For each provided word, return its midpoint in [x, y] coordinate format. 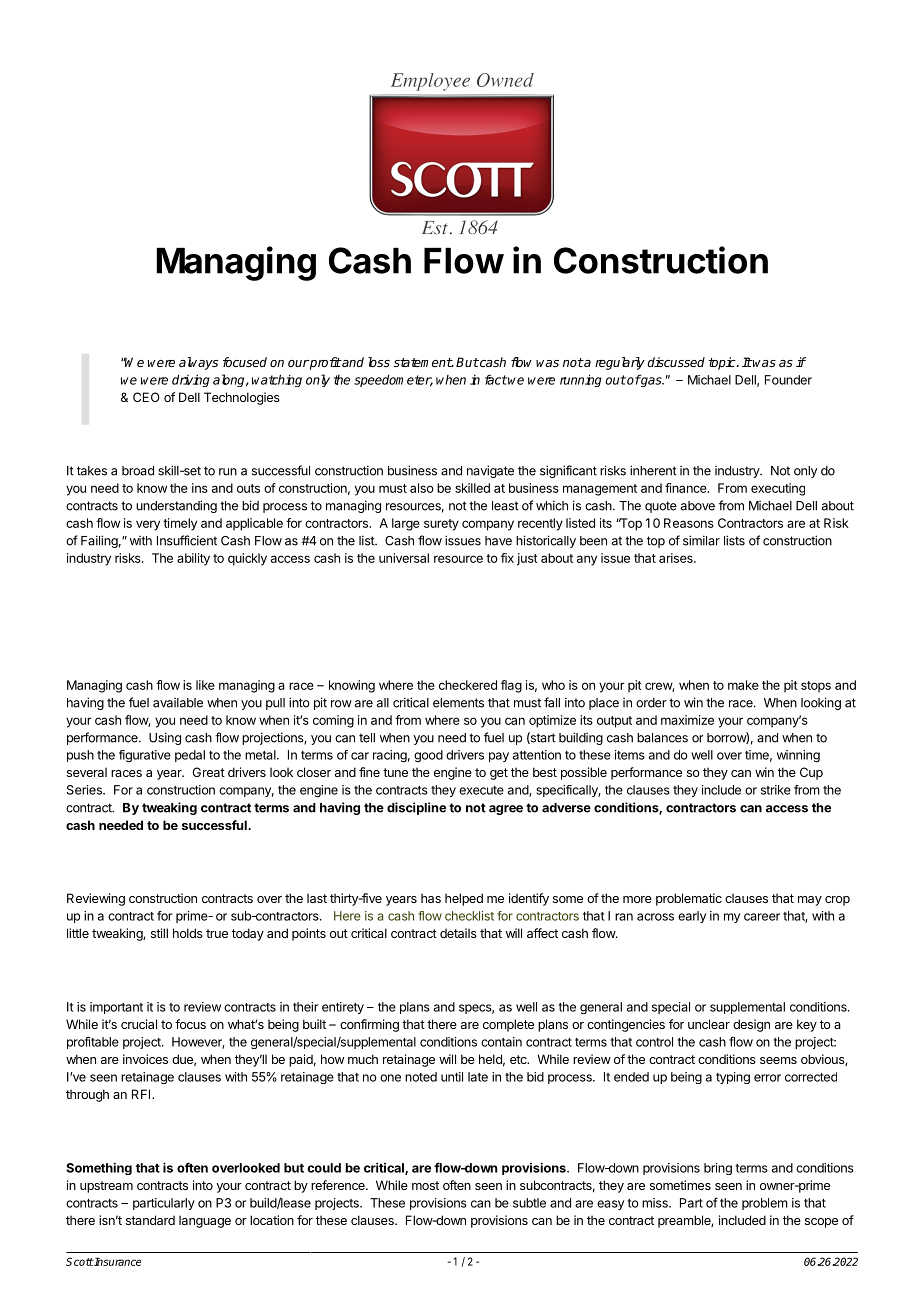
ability [193, 559]
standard [150, 1220]
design [751, 1025]
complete [508, 1025]
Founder [788, 380]
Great [208, 772]
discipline [416, 808]
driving [191, 380]
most [425, 1185]
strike [776, 790]
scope [821, 1223]
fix [507, 558]
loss [379, 362]
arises [677, 558]
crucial [139, 1024]
